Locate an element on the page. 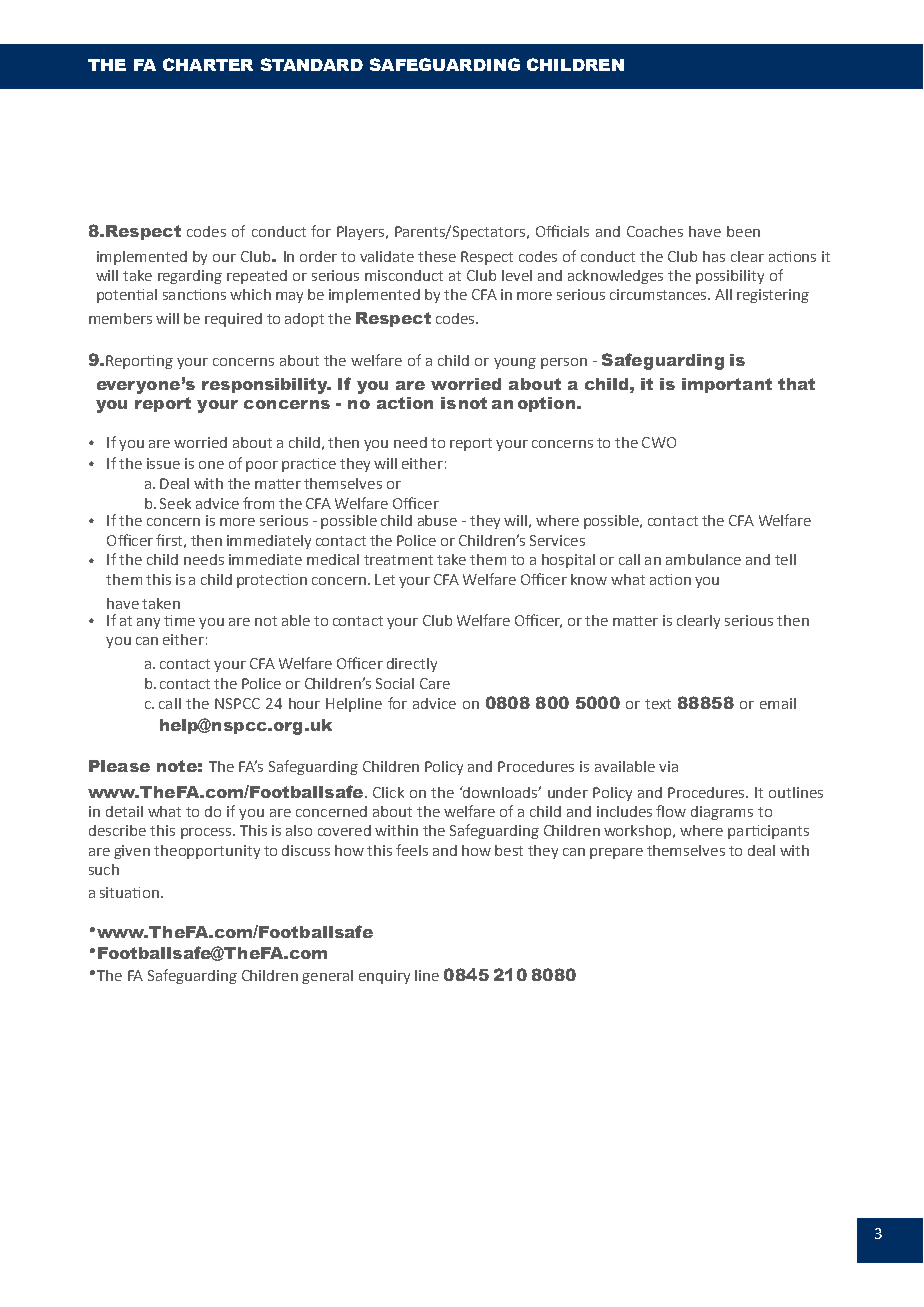 The height and width of the image is (1307, 924). via is located at coordinates (668, 766).
